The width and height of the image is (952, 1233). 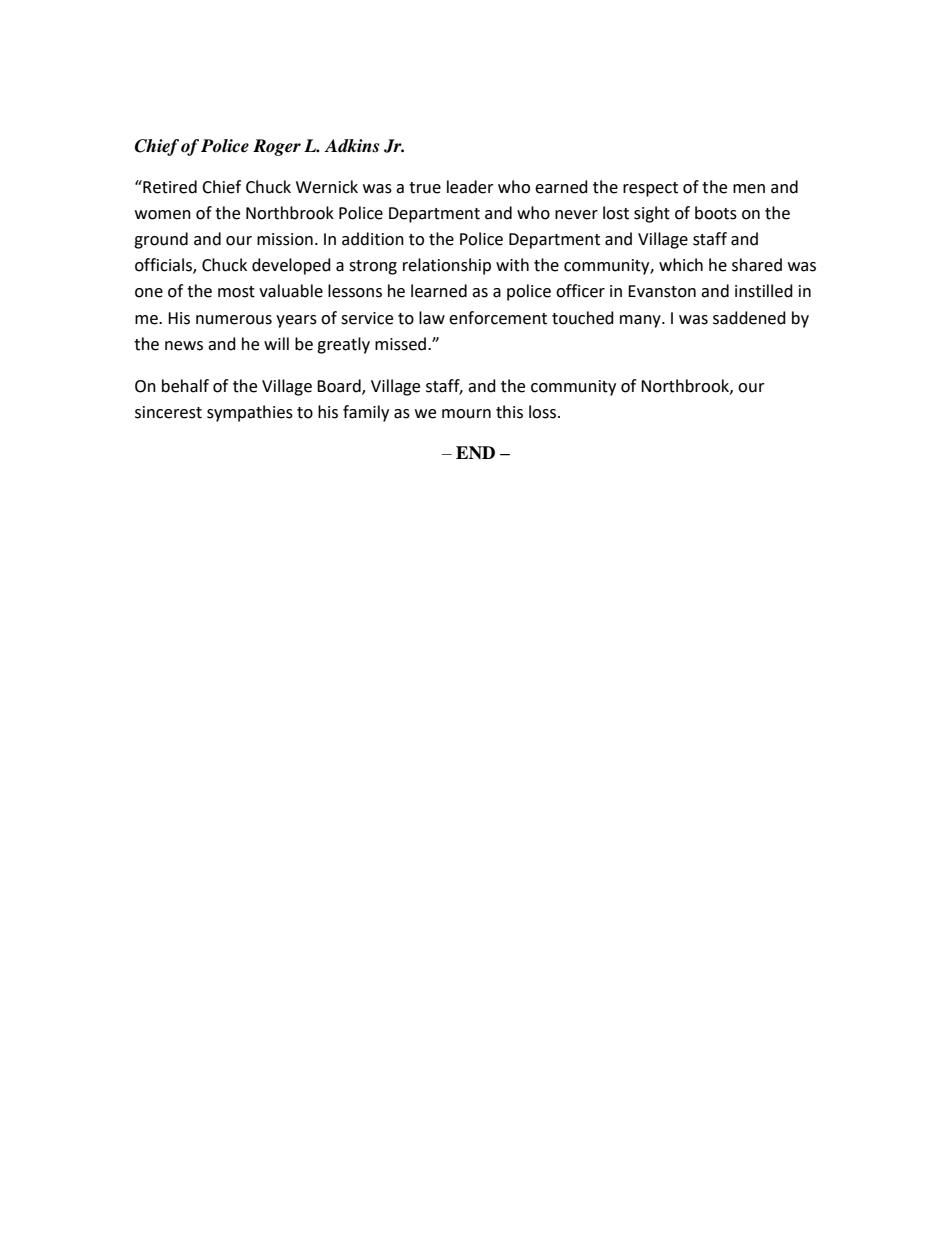 What do you see at coordinates (236, 292) in the image?
I see `most` at bounding box center [236, 292].
